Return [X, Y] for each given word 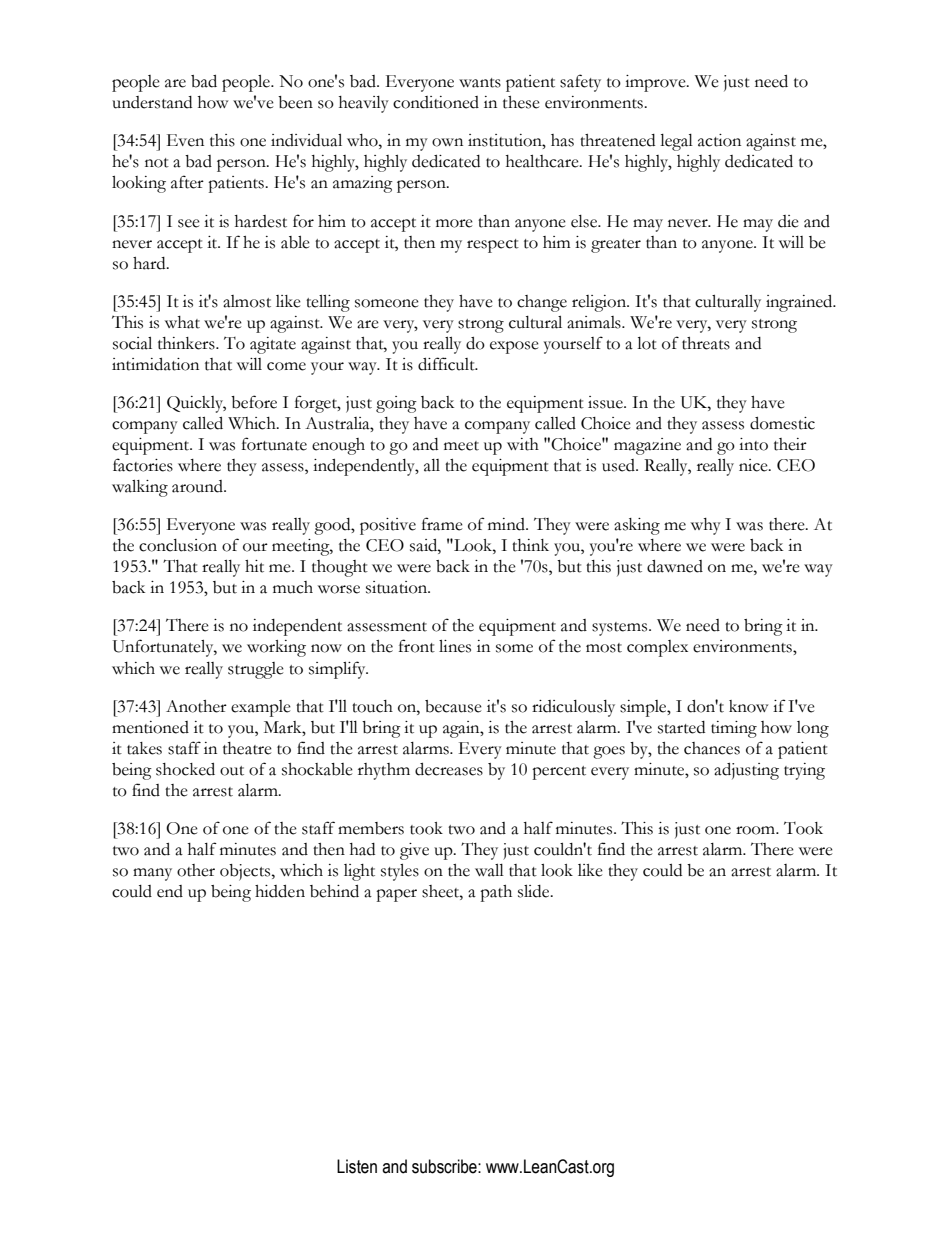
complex [657, 648]
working [276, 648]
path [496, 893]
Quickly [196, 404]
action [719, 140]
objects [246, 872]
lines [455, 646]
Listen [357, 1166]
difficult [447, 364]
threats [706, 343]
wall [489, 870]
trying [804, 771]
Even [185, 140]
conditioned [436, 102]
